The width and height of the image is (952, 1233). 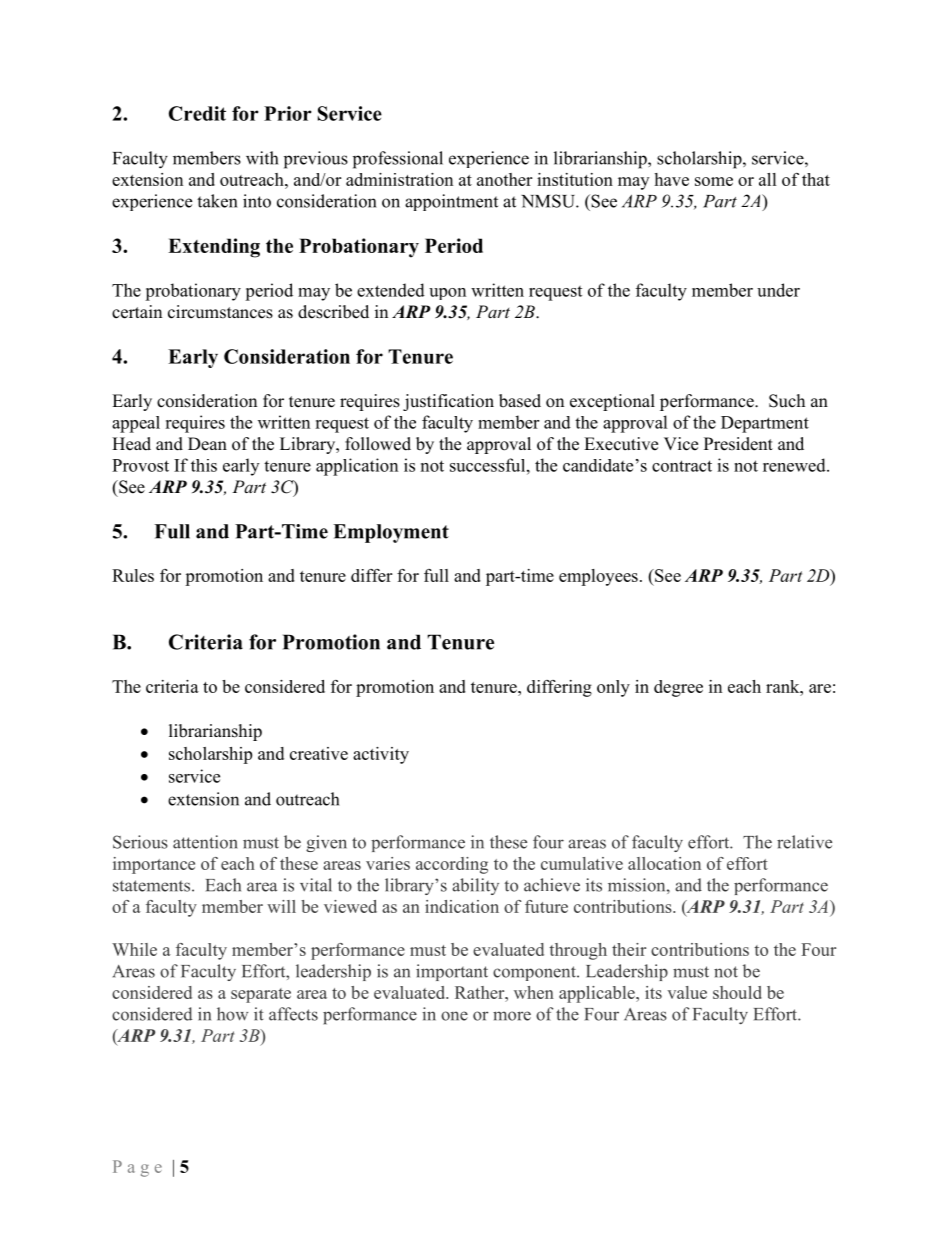 I want to click on some, so click(x=714, y=181).
